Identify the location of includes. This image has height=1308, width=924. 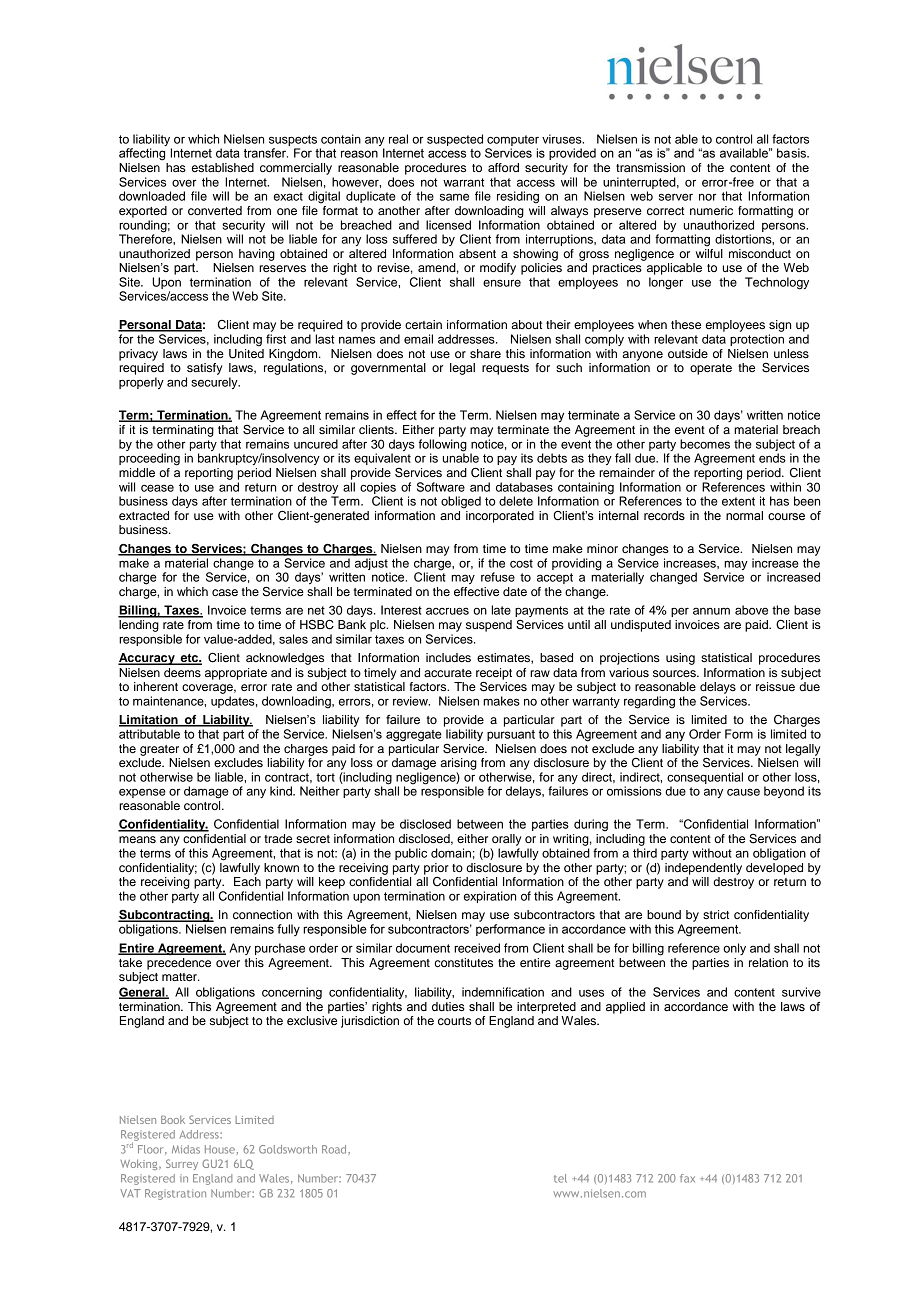
(448, 657).
